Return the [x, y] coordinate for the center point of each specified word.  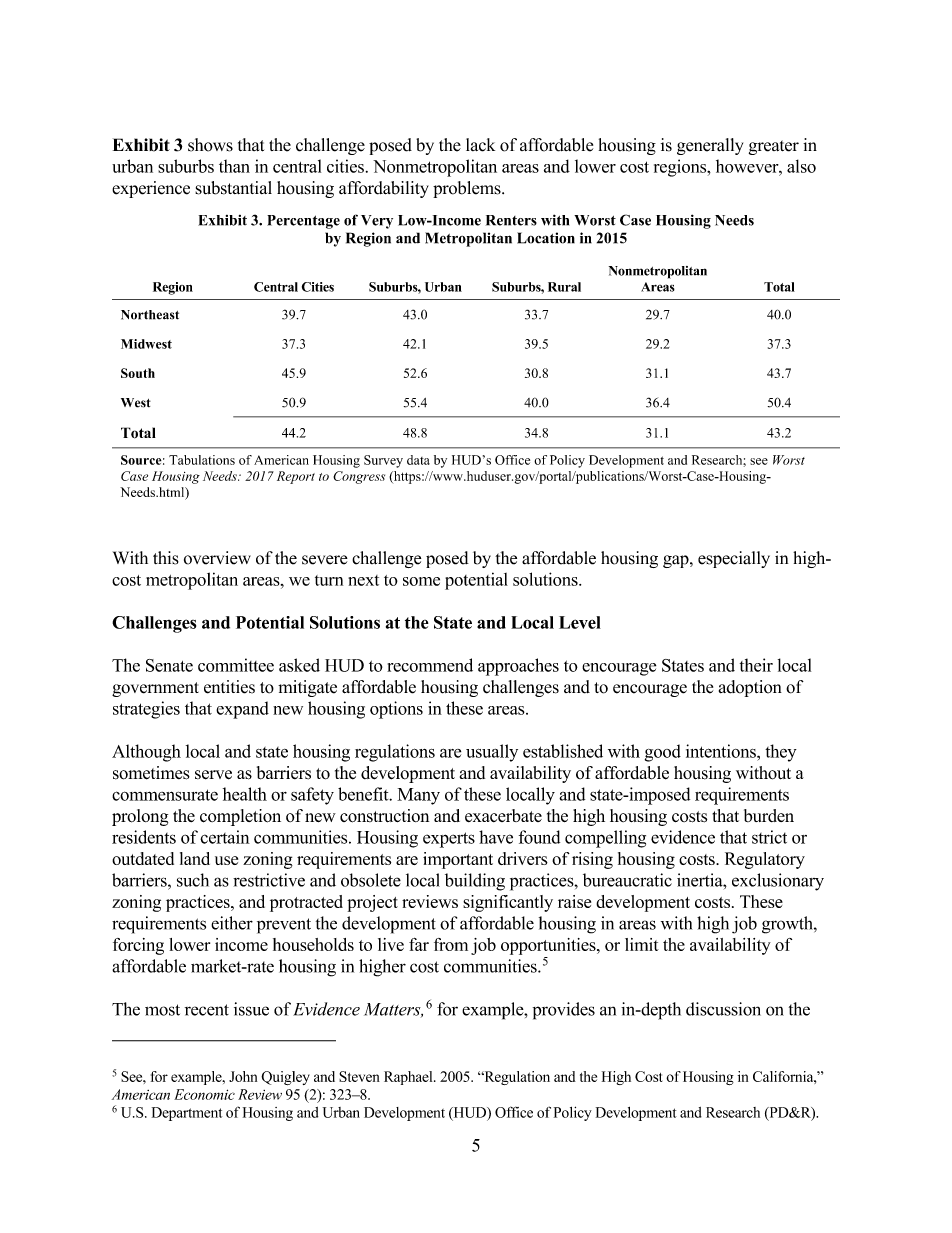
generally [710, 146]
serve [213, 775]
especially [734, 559]
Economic [204, 1094]
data [418, 460]
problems [468, 189]
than [234, 166]
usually [492, 753]
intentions [722, 751]
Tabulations [202, 460]
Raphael [409, 1078]
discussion [723, 1009]
